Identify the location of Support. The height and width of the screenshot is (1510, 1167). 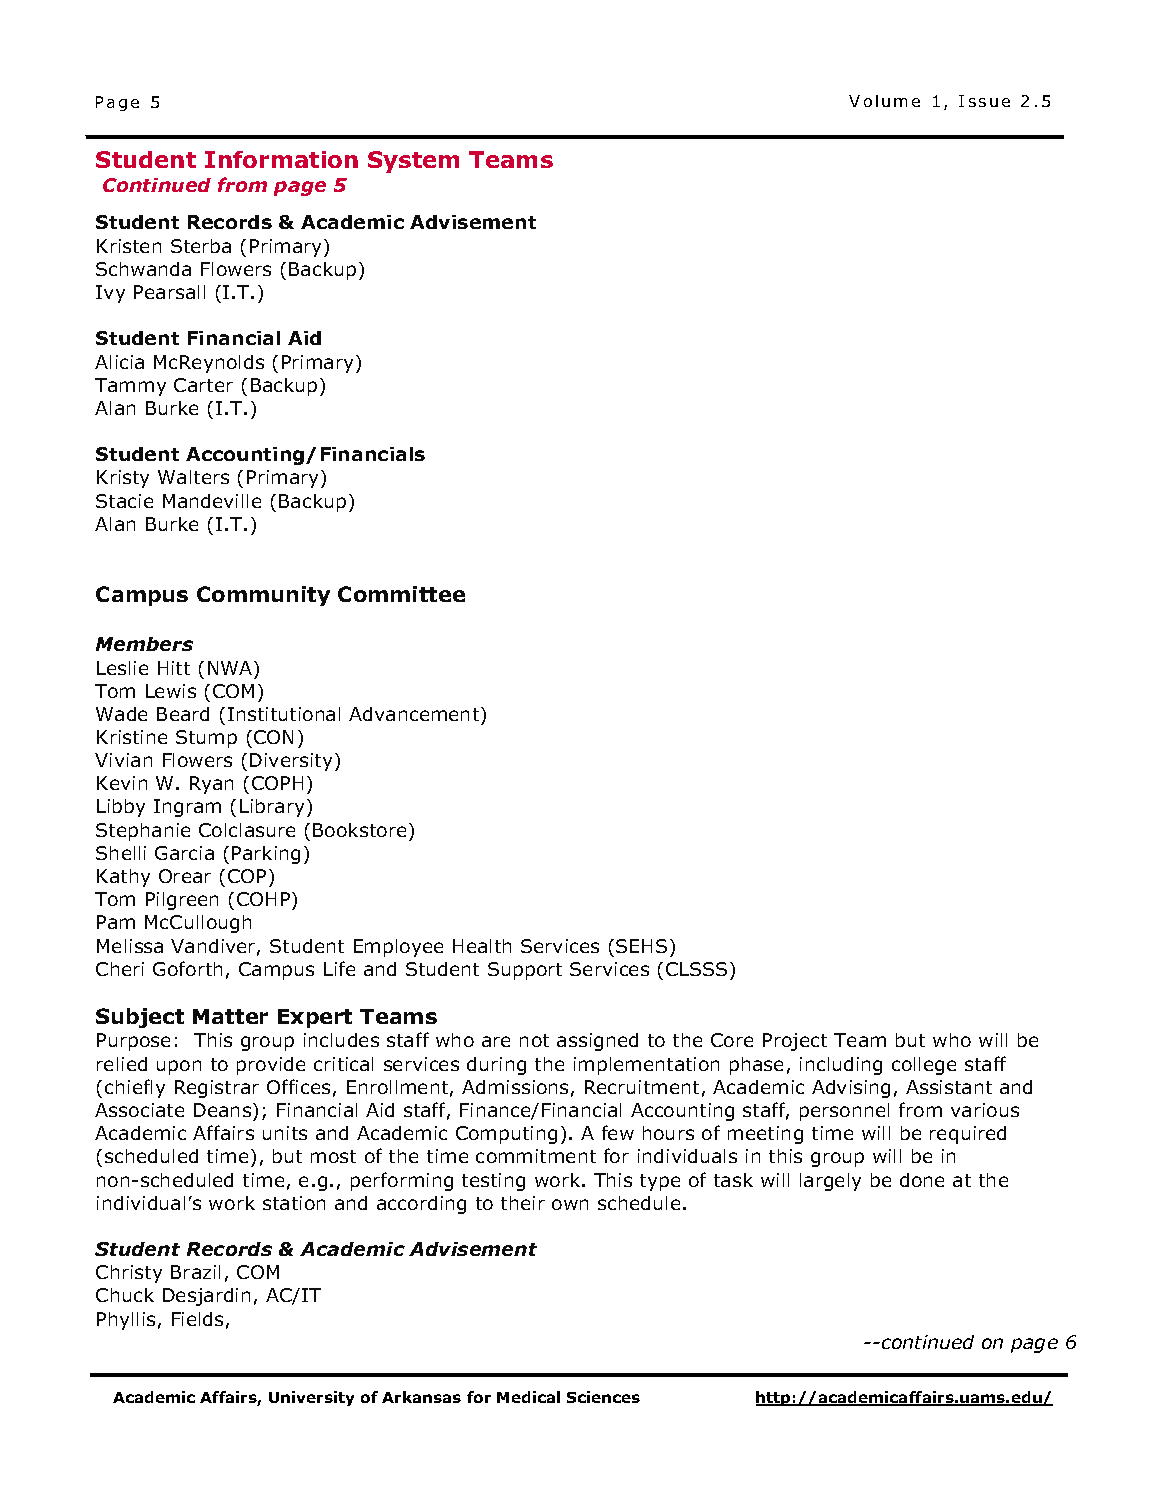
(525, 971).
